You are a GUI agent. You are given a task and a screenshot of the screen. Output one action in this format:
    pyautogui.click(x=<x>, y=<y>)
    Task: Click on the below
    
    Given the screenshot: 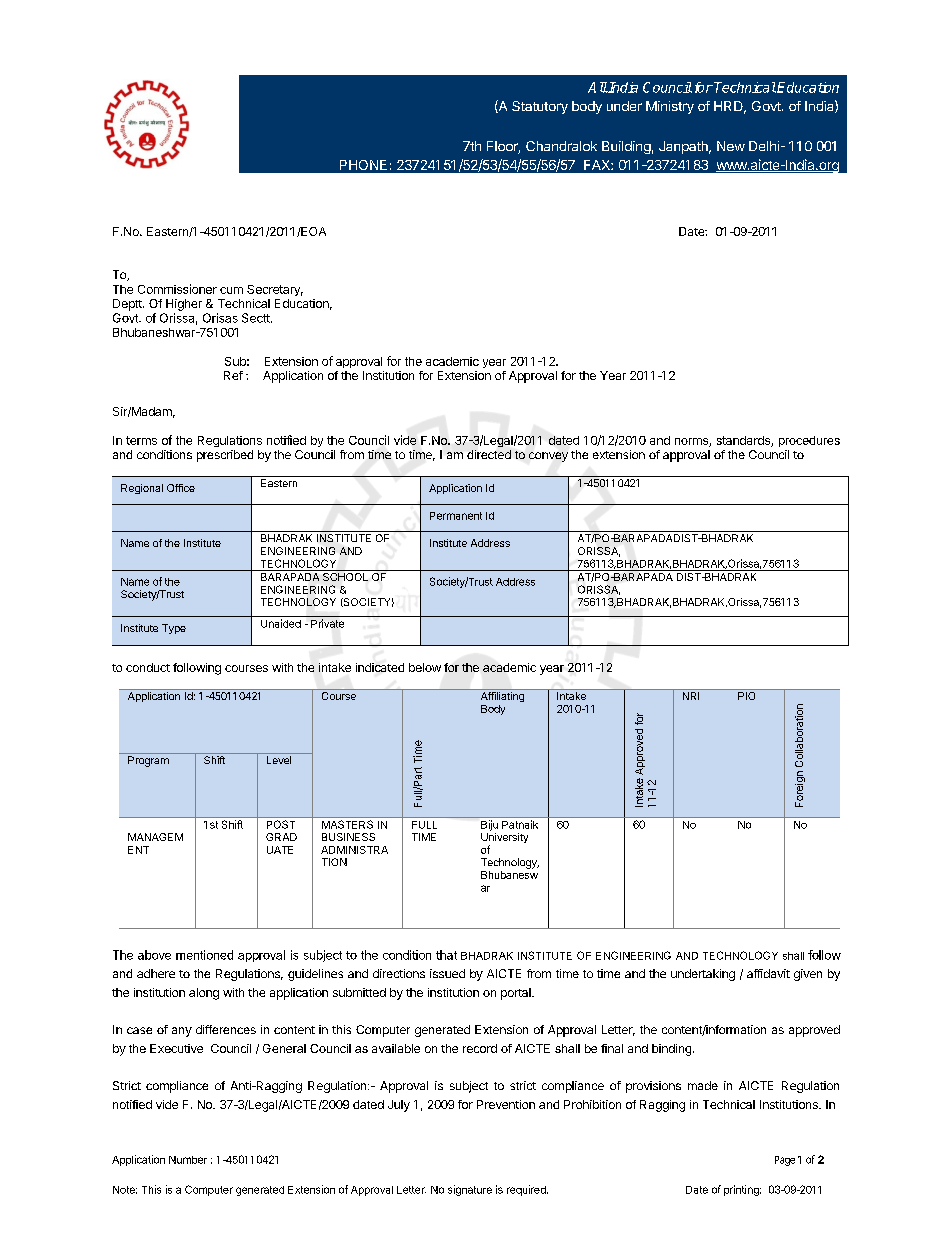 What is the action you would take?
    pyautogui.click(x=425, y=667)
